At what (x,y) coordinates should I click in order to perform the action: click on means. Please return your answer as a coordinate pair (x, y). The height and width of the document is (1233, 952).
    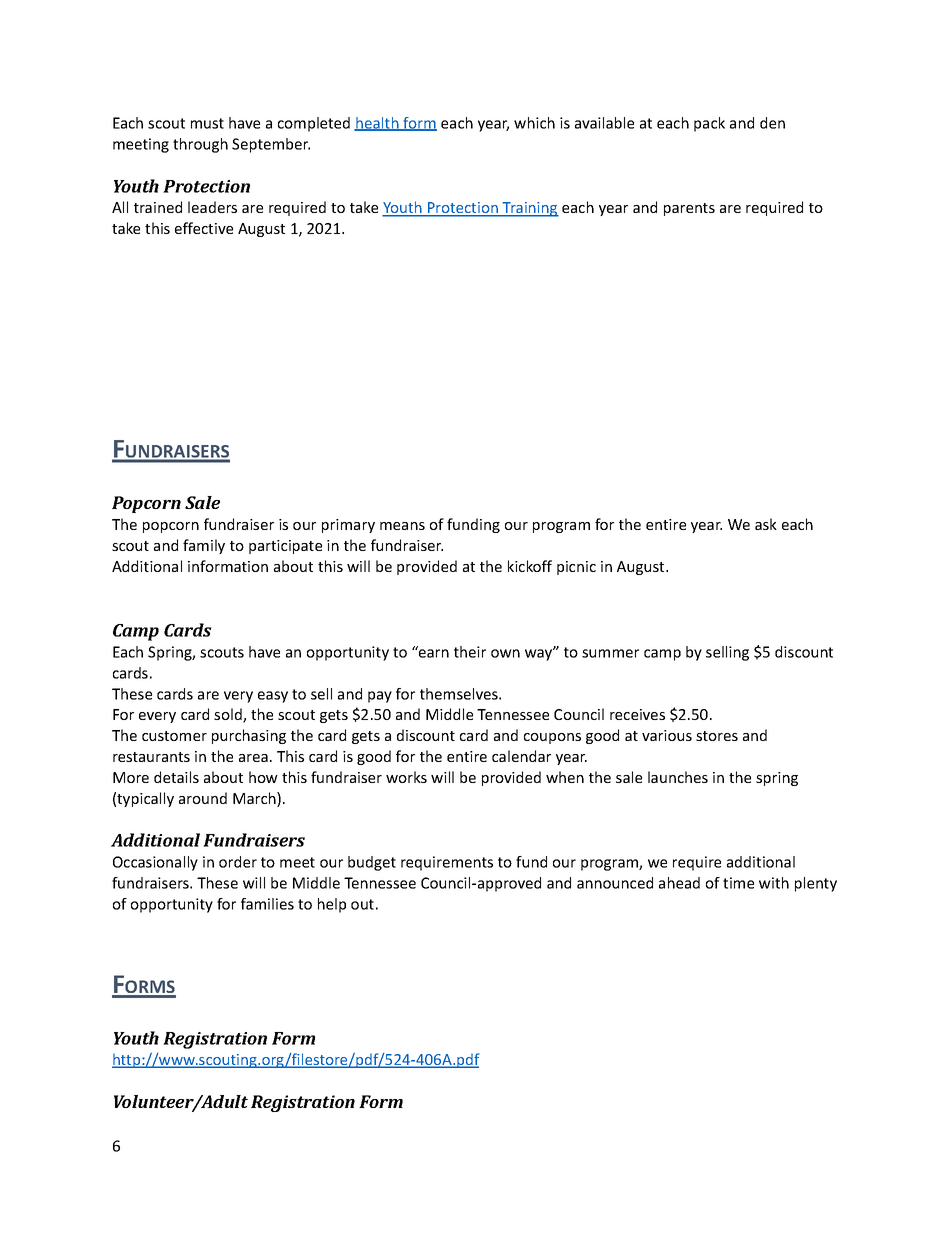
    Looking at the image, I should click on (402, 526).
